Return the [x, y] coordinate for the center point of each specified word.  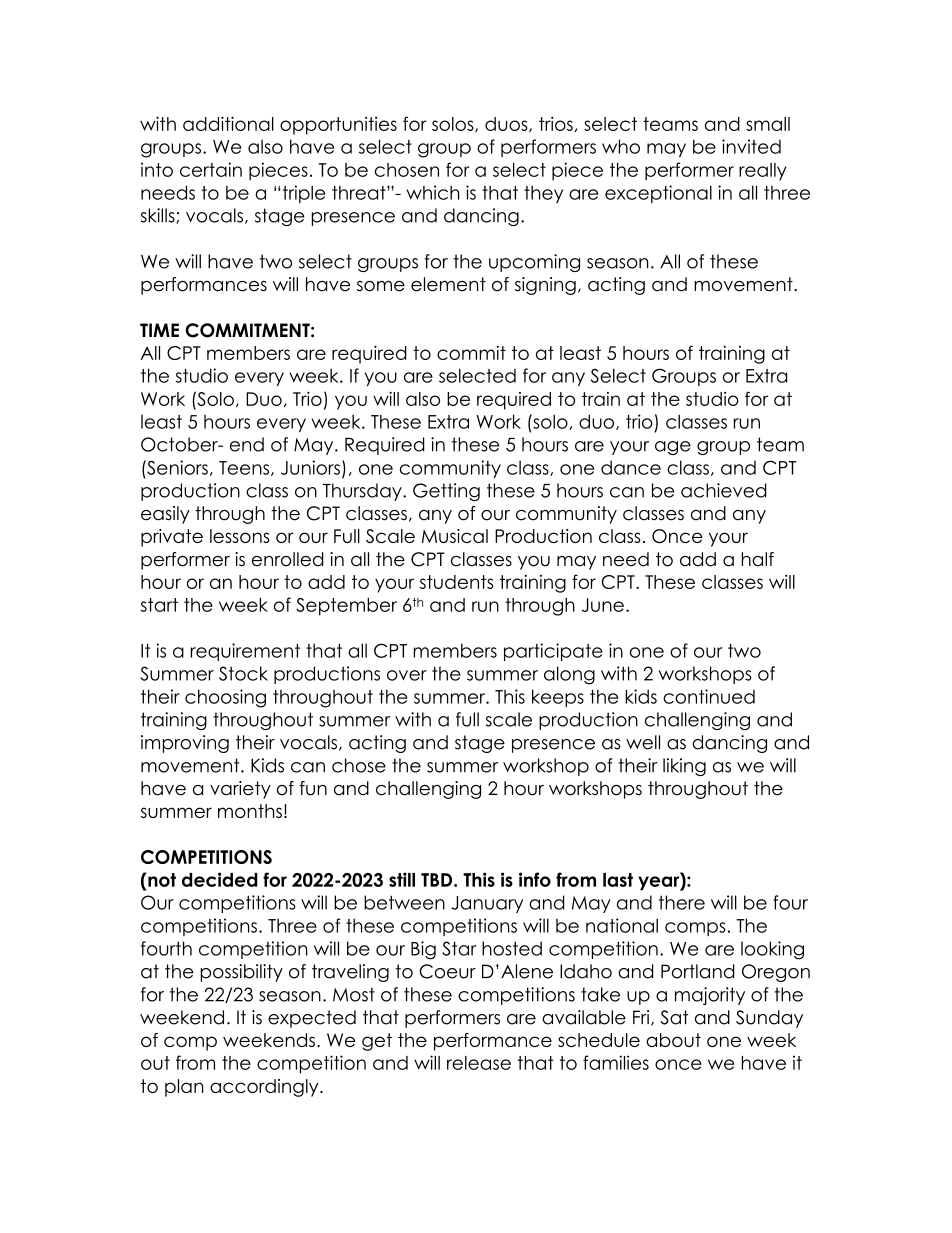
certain [211, 169]
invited [751, 146]
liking [684, 767]
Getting [446, 492]
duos [507, 124]
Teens [244, 468]
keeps [558, 698]
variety [240, 790]
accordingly [265, 1088]
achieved [724, 490]
